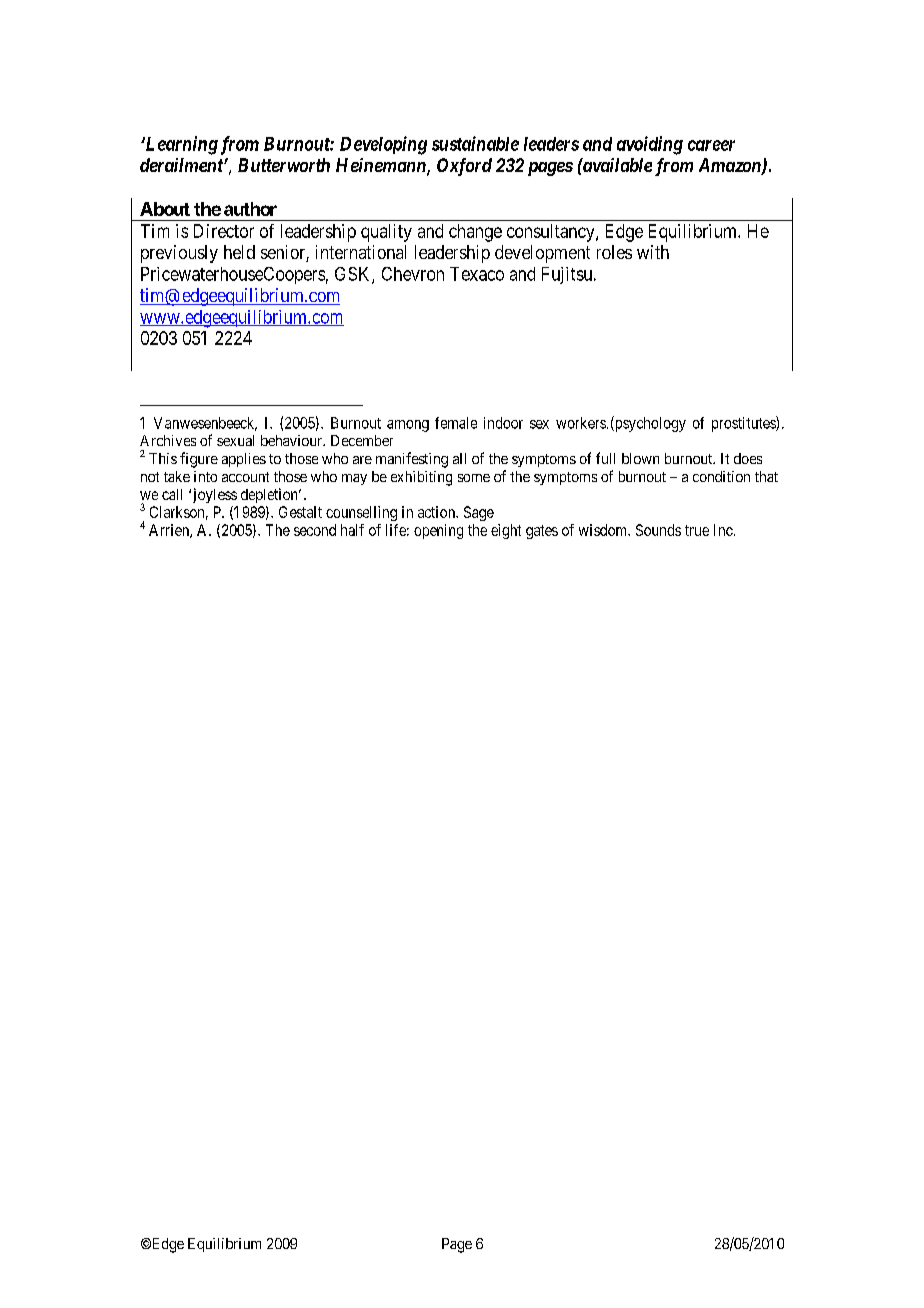 The image size is (924, 1308). What do you see at coordinates (464, 167) in the document?
I see `Oxford` at bounding box center [464, 167].
